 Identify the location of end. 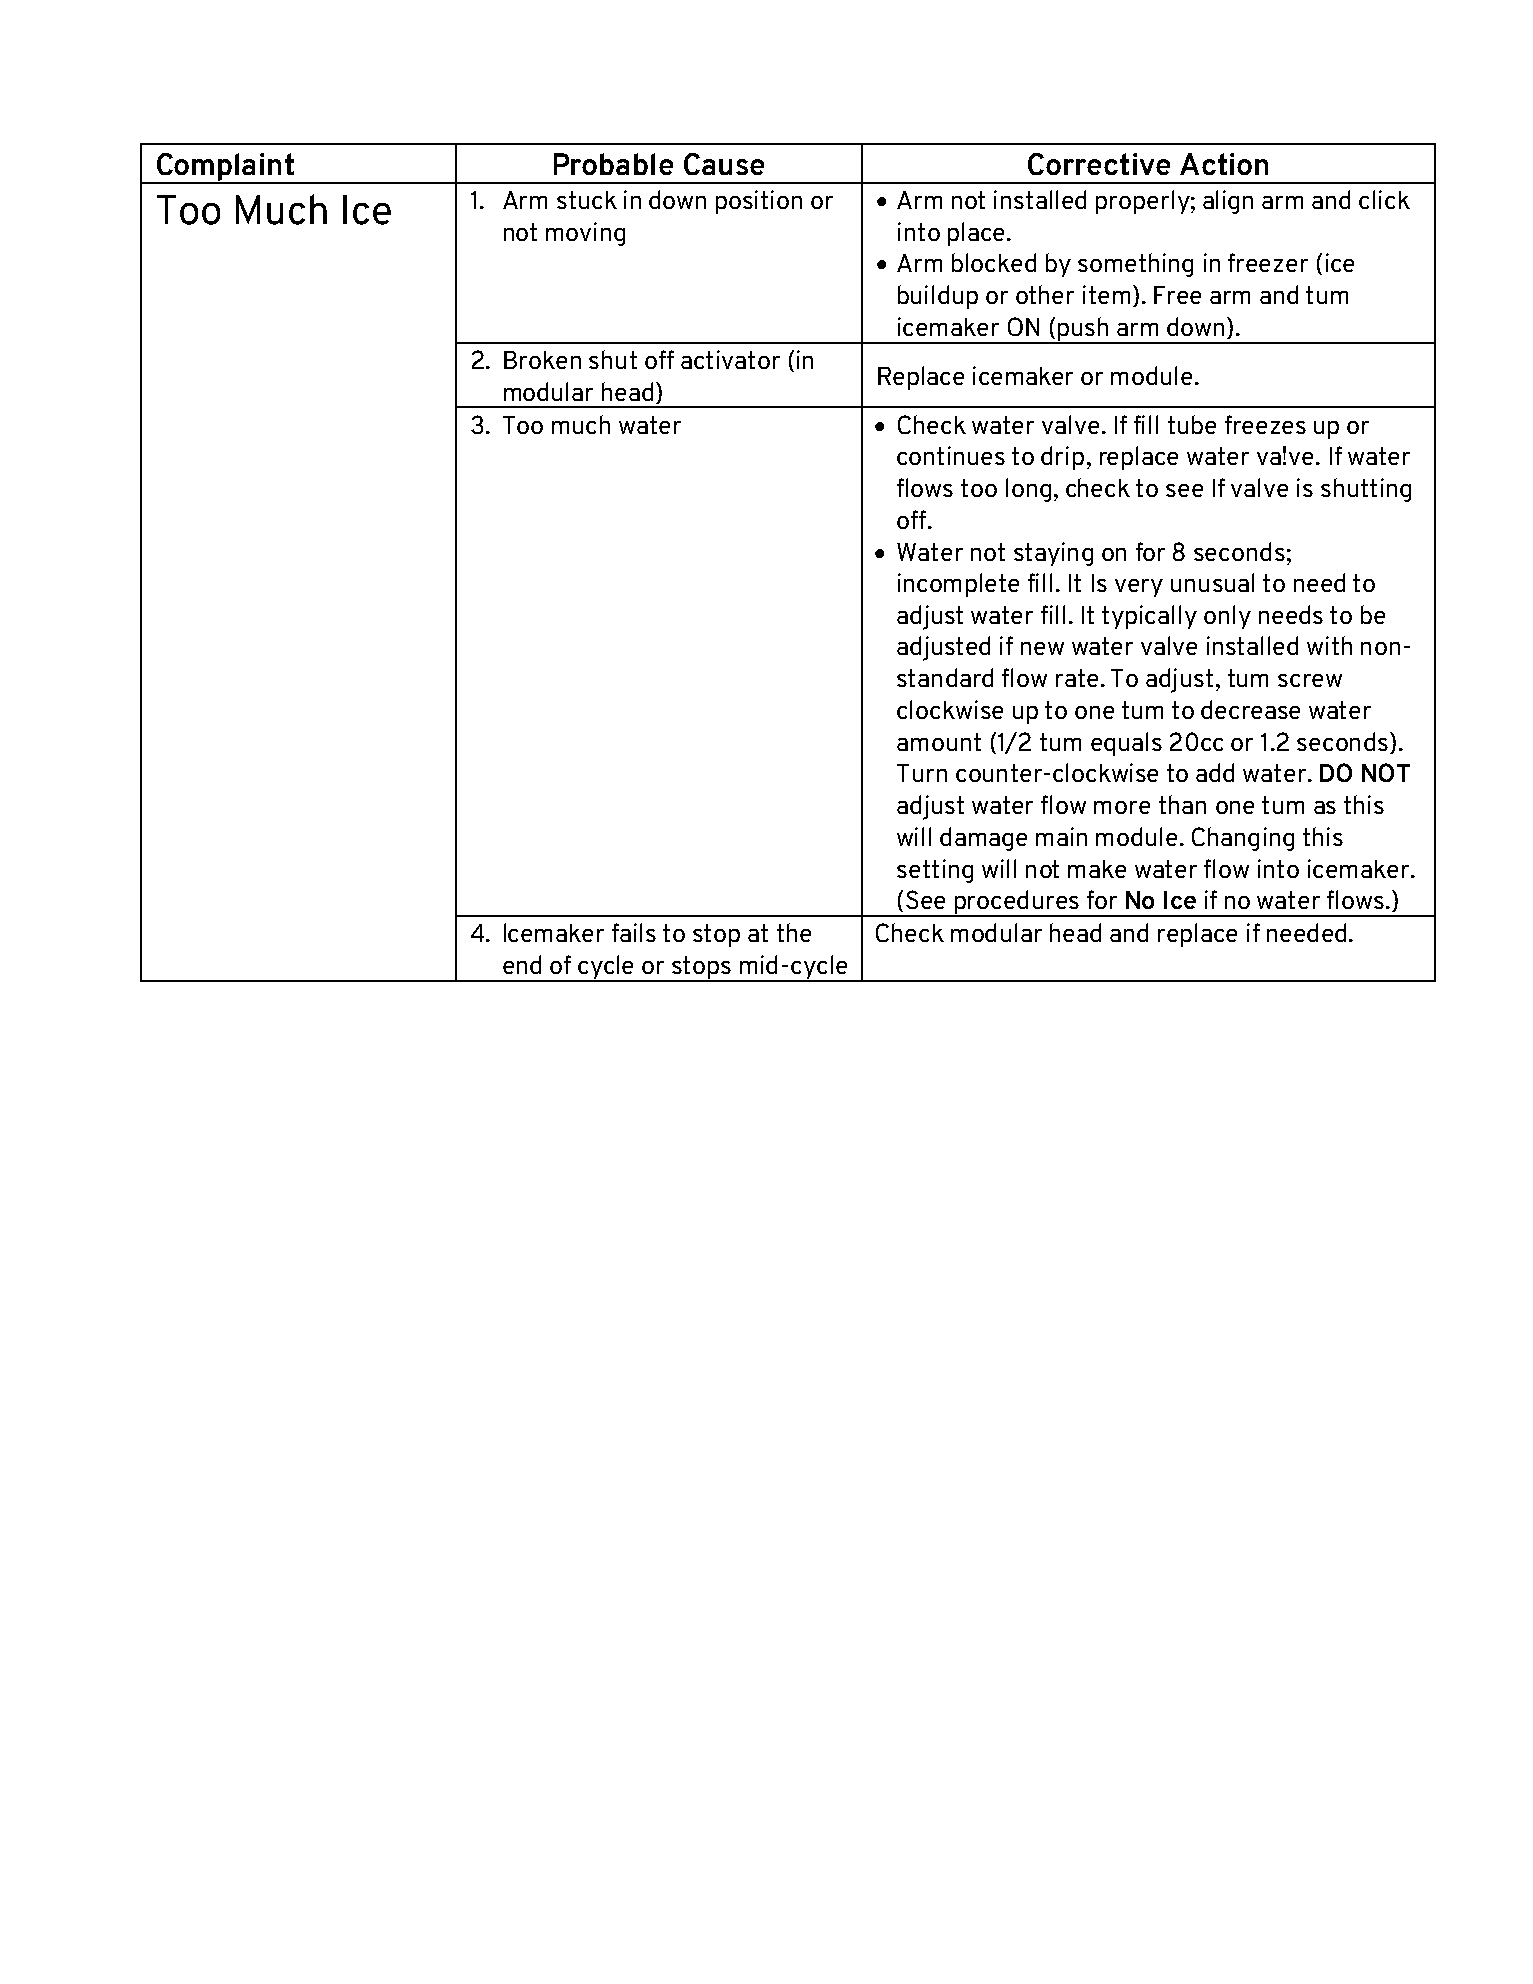
(522, 964).
